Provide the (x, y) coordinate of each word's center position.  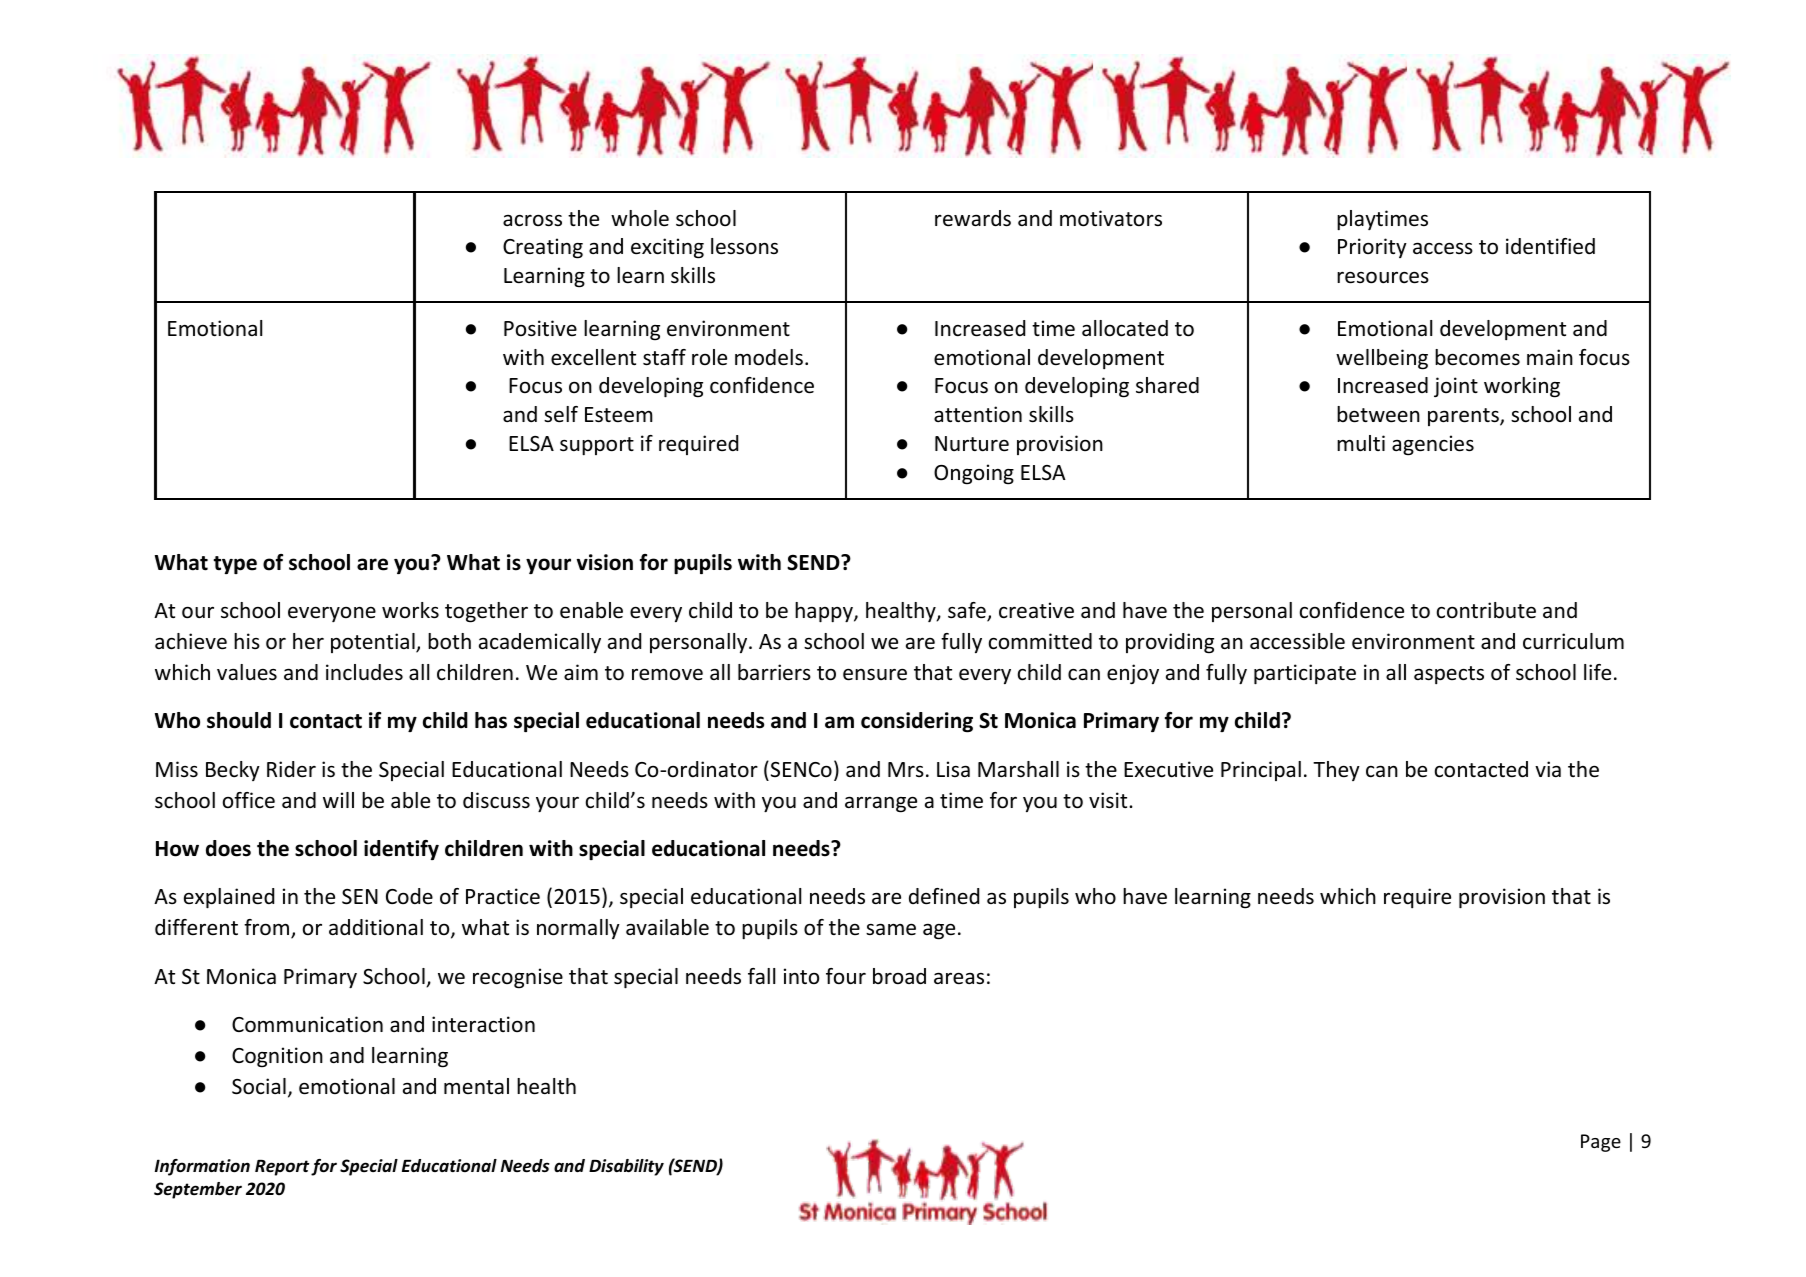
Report (282, 1168)
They (1336, 771)
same (891, 929)
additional (376, 927)
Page (1601, 1143)
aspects (1449, 675)
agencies (1433, 445)
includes (364, 672)
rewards (973, 218)
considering (917, 722)
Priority (1372, 248)
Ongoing (974, 474)
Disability (626, 1167)
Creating (543, 248)
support (597, 446)
